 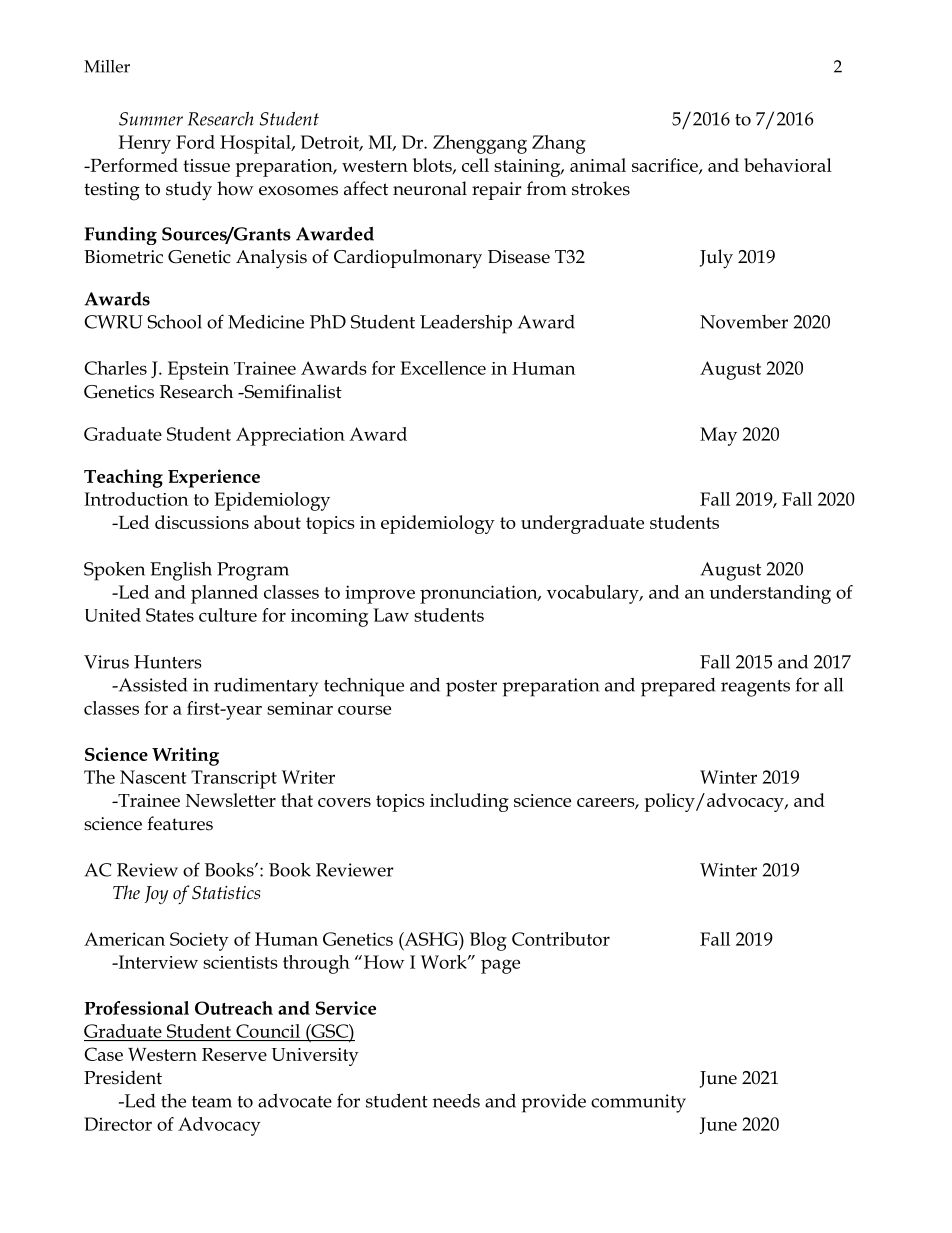 I want to click on team, so click(x=212, y=1102).
